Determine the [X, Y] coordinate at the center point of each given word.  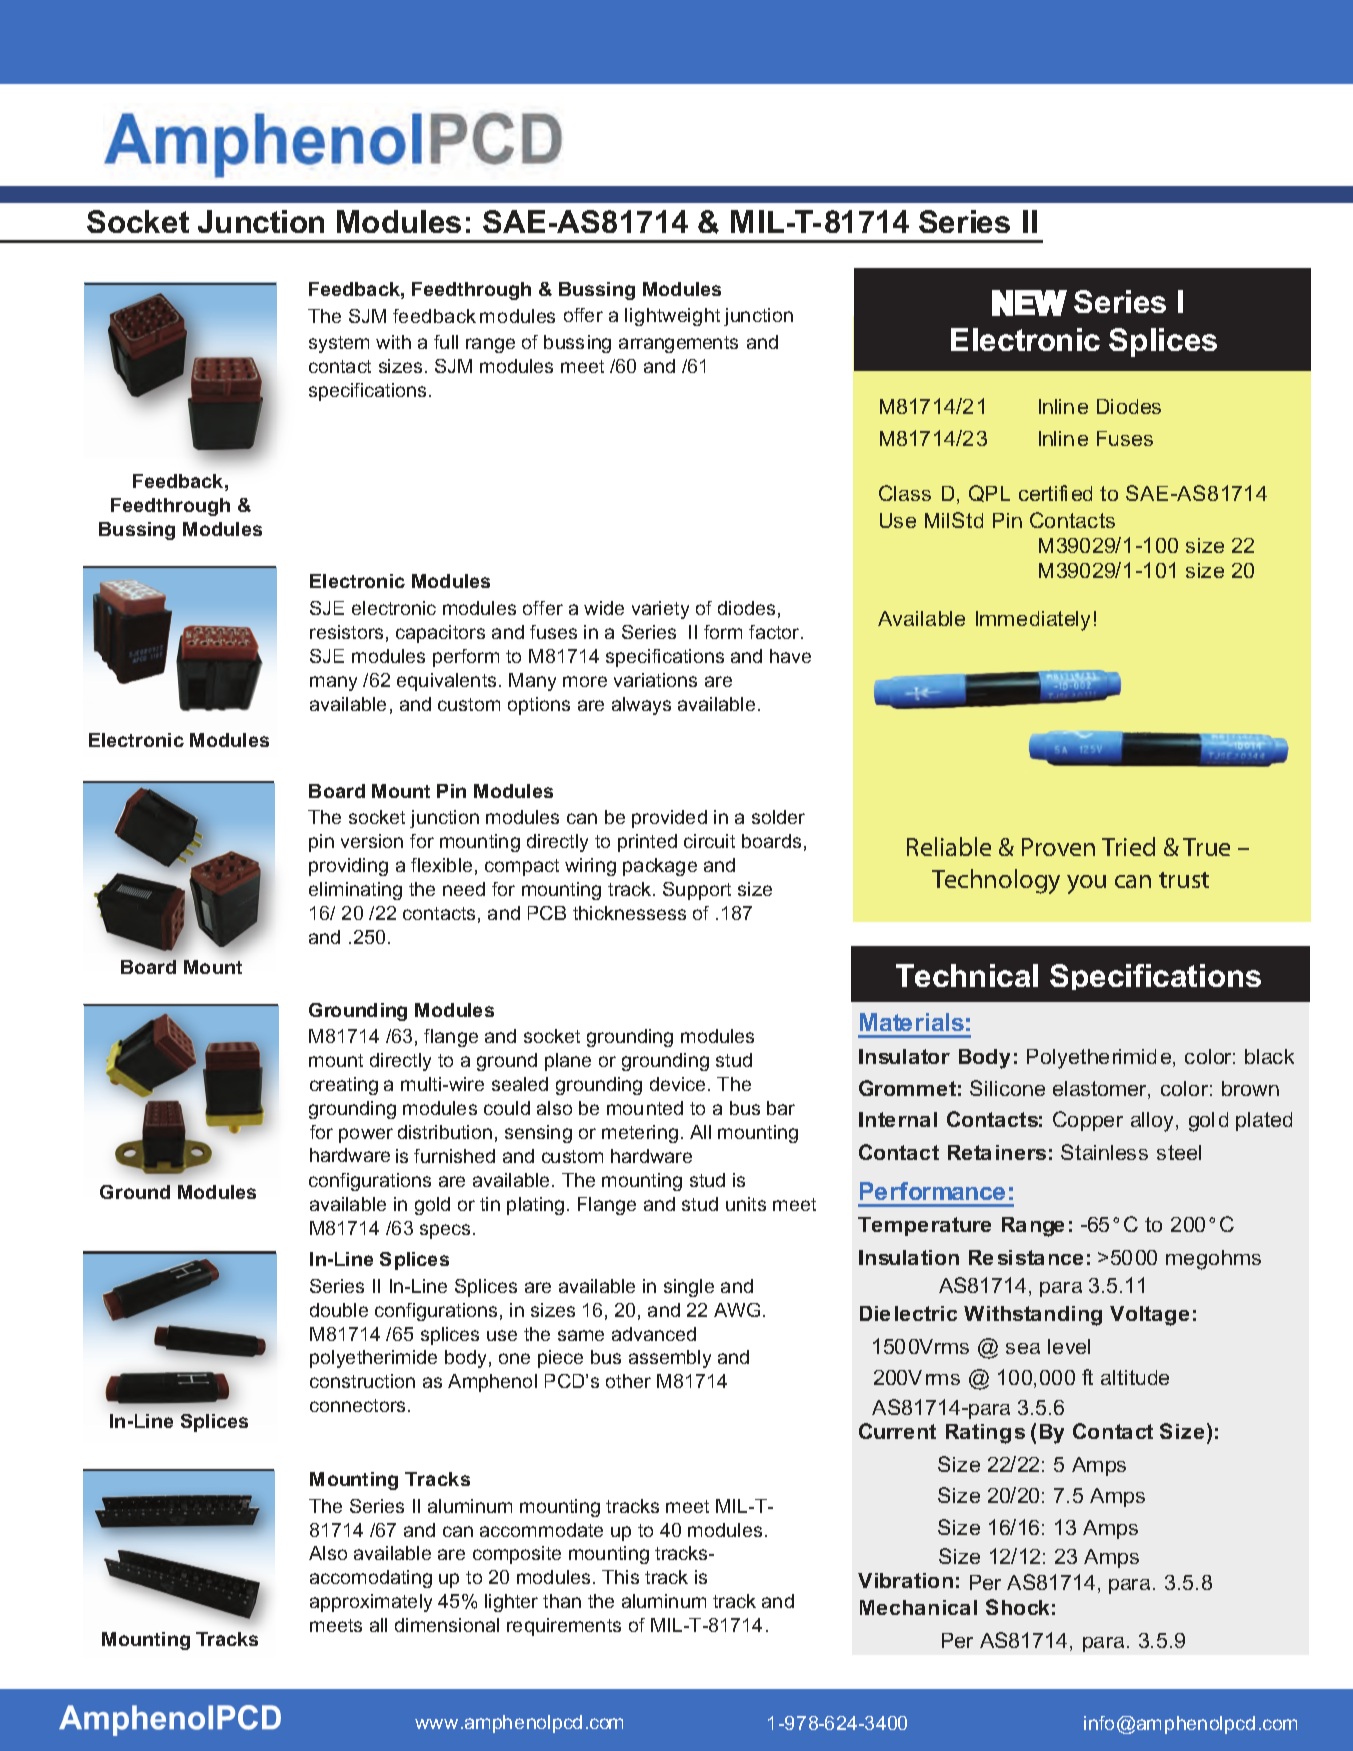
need [464, 889]
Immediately [1033, 621]
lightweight [672, 317]
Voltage [1149, 1316]
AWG [737, 1310]
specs [445, 1231]
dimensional [447, 1625]
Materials [912, 1022]
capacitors [440, 634]
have [790, 656]
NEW [1029, 303]
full [446, 342]
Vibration [905, 1580]
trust [1184, 880]
